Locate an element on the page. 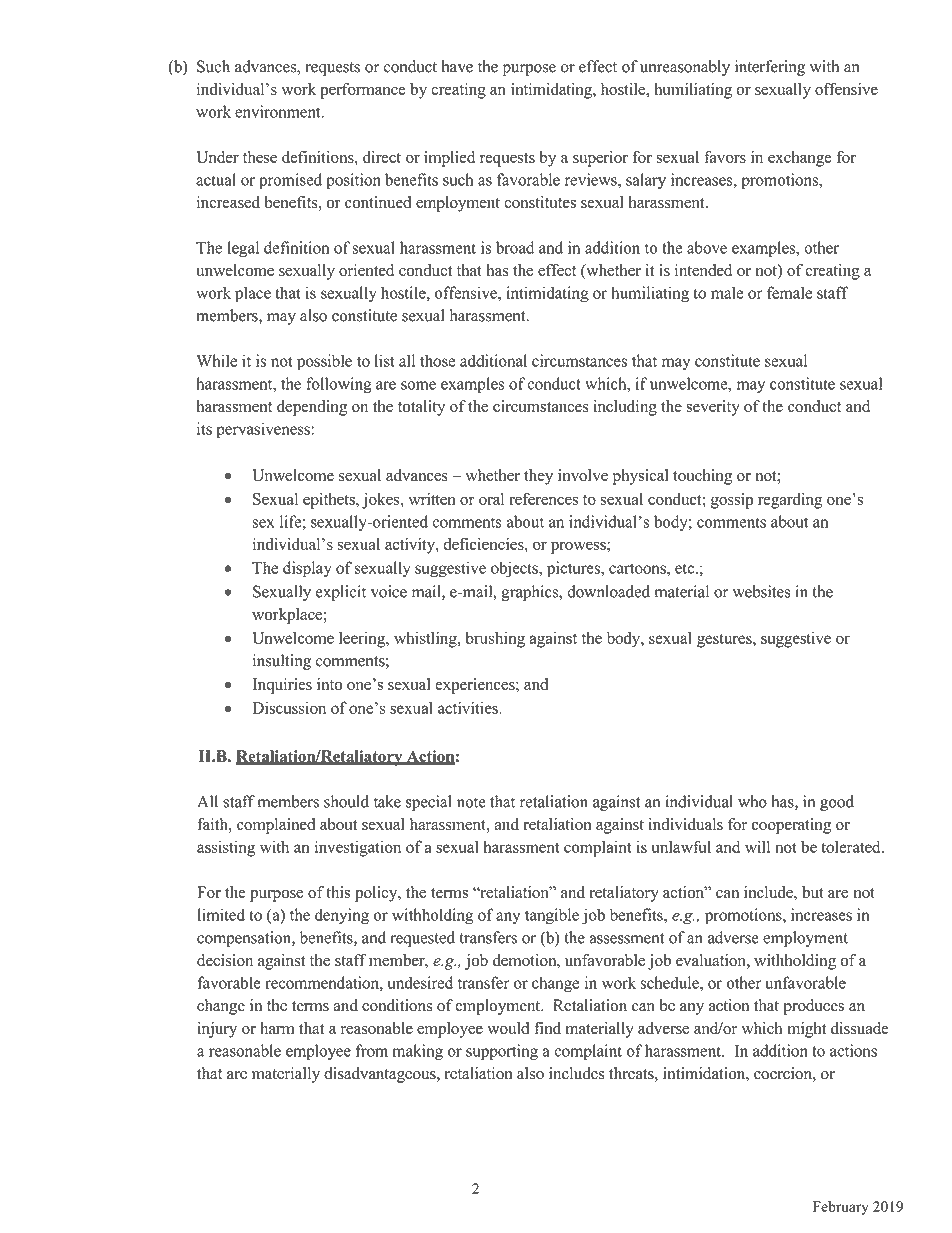 This document has width=952, height=1233. disadvantageous is located at coordinates (381, 1075).
